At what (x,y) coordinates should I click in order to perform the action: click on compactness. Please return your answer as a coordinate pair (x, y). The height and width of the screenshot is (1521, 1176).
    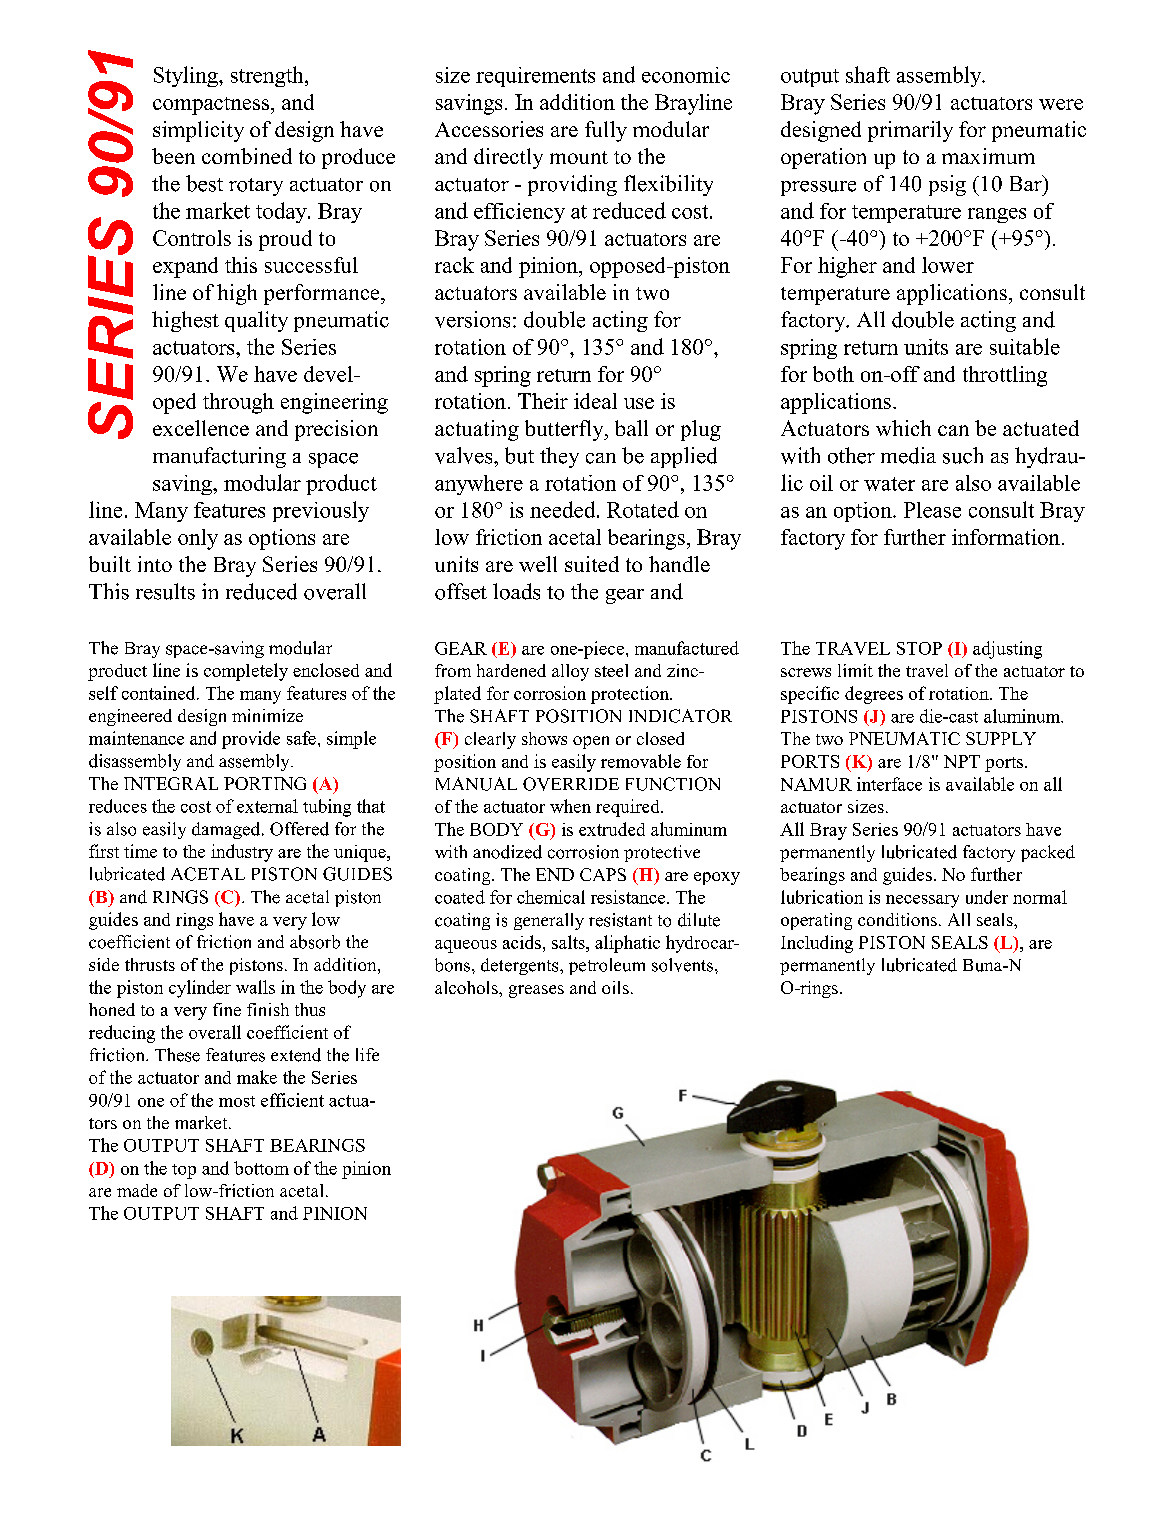
    Looking at the image, I should click on (212, 106).
